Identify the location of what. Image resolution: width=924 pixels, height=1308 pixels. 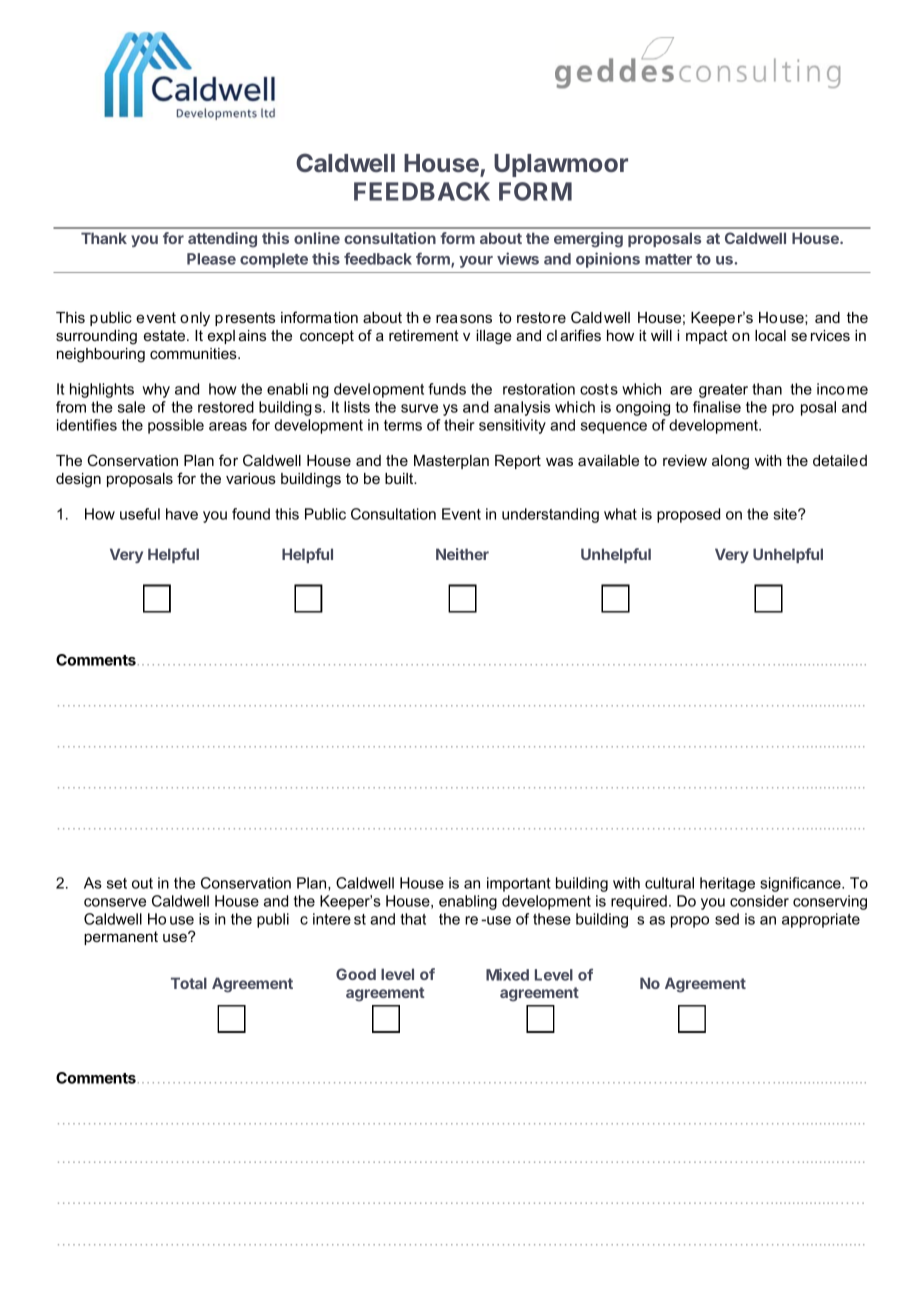
(620, 514).
